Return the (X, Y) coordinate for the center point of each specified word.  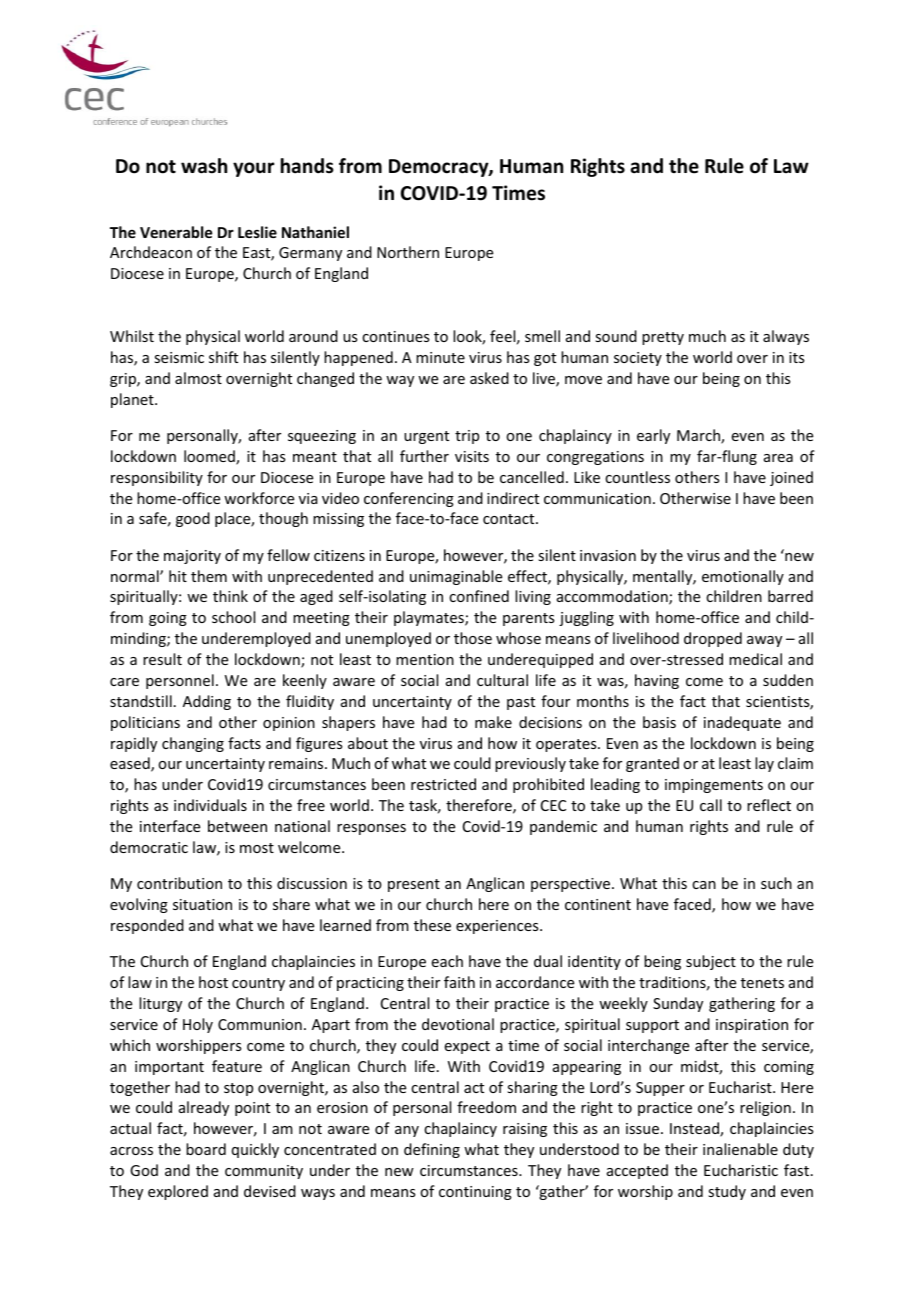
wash (204, 166)
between (237, 826)
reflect (769, 805)
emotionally (743, 577)
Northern (408, 252)
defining (432, 1150)
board (206, 1149)
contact (510, 519)
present (414, 885)
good (193, 519)
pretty (663, 338)
